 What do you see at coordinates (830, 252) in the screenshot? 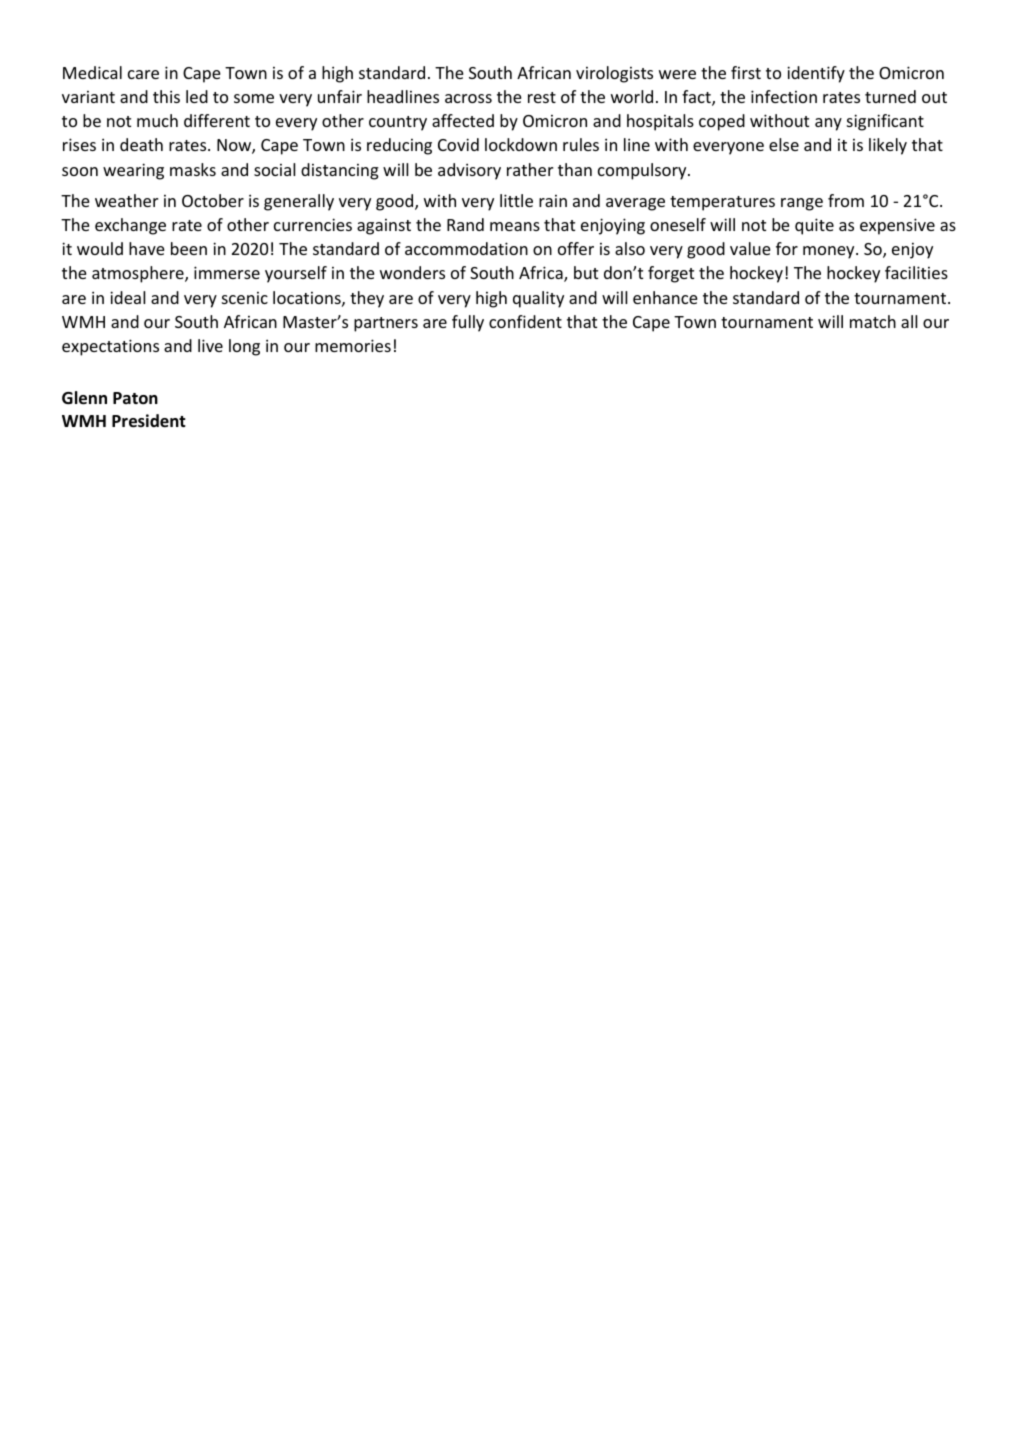
I see `money` at bounding box center [830, 252].
